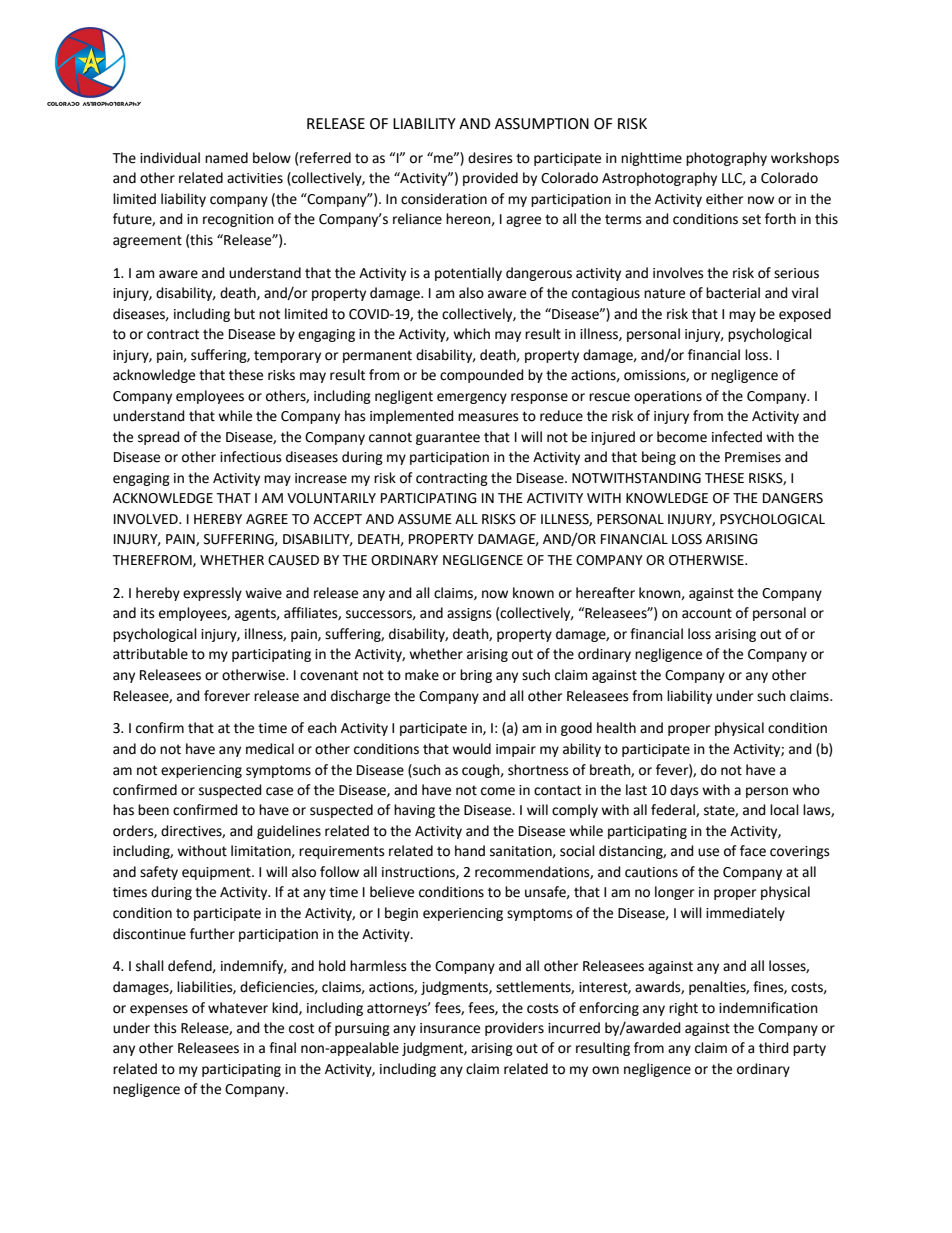  Describe the element at coordinates (270, 749) in the screenshot. I see `medical` at that location.
